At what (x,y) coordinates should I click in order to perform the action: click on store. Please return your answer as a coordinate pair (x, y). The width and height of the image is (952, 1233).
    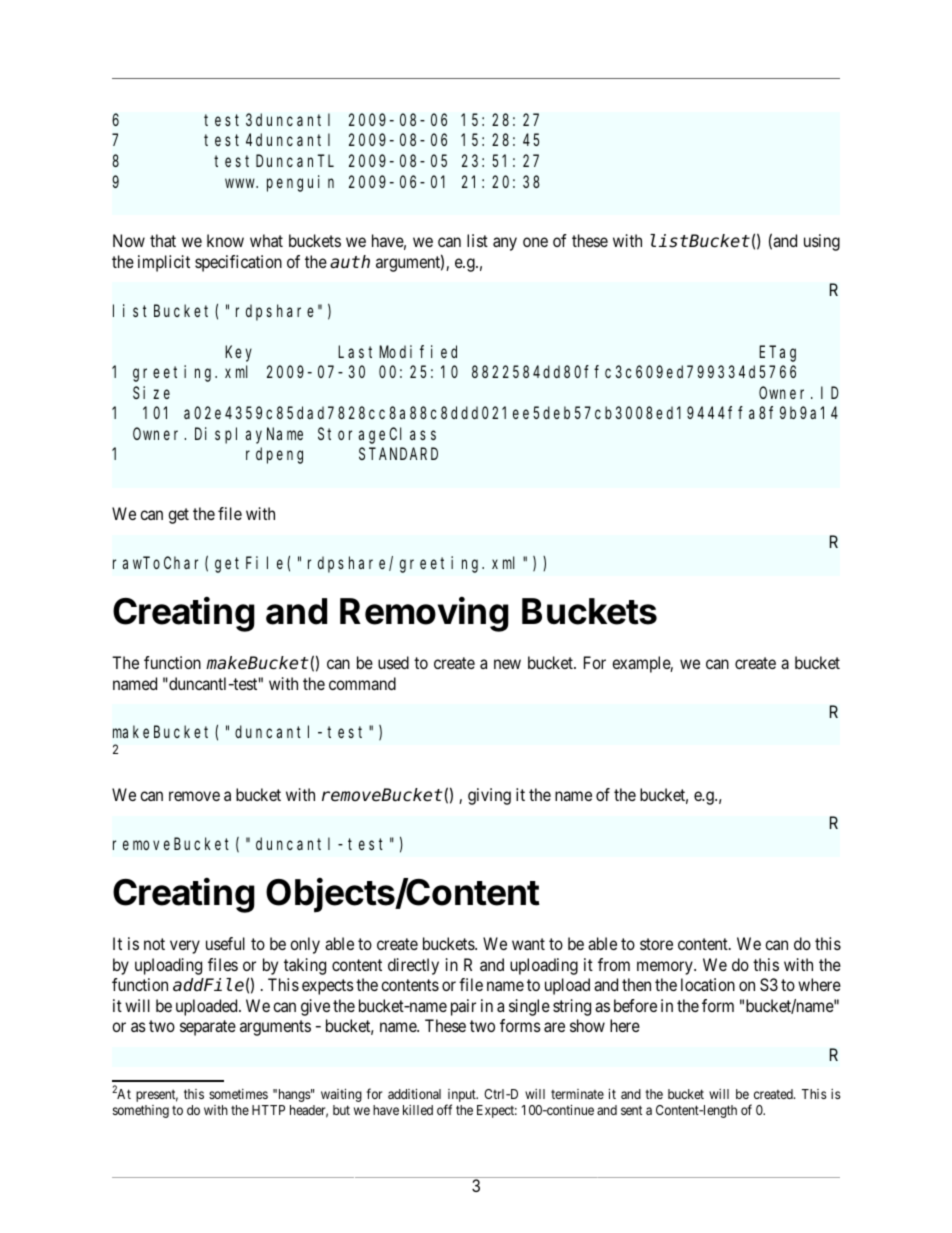
    Looking at the image, I should click on (656, 944).
